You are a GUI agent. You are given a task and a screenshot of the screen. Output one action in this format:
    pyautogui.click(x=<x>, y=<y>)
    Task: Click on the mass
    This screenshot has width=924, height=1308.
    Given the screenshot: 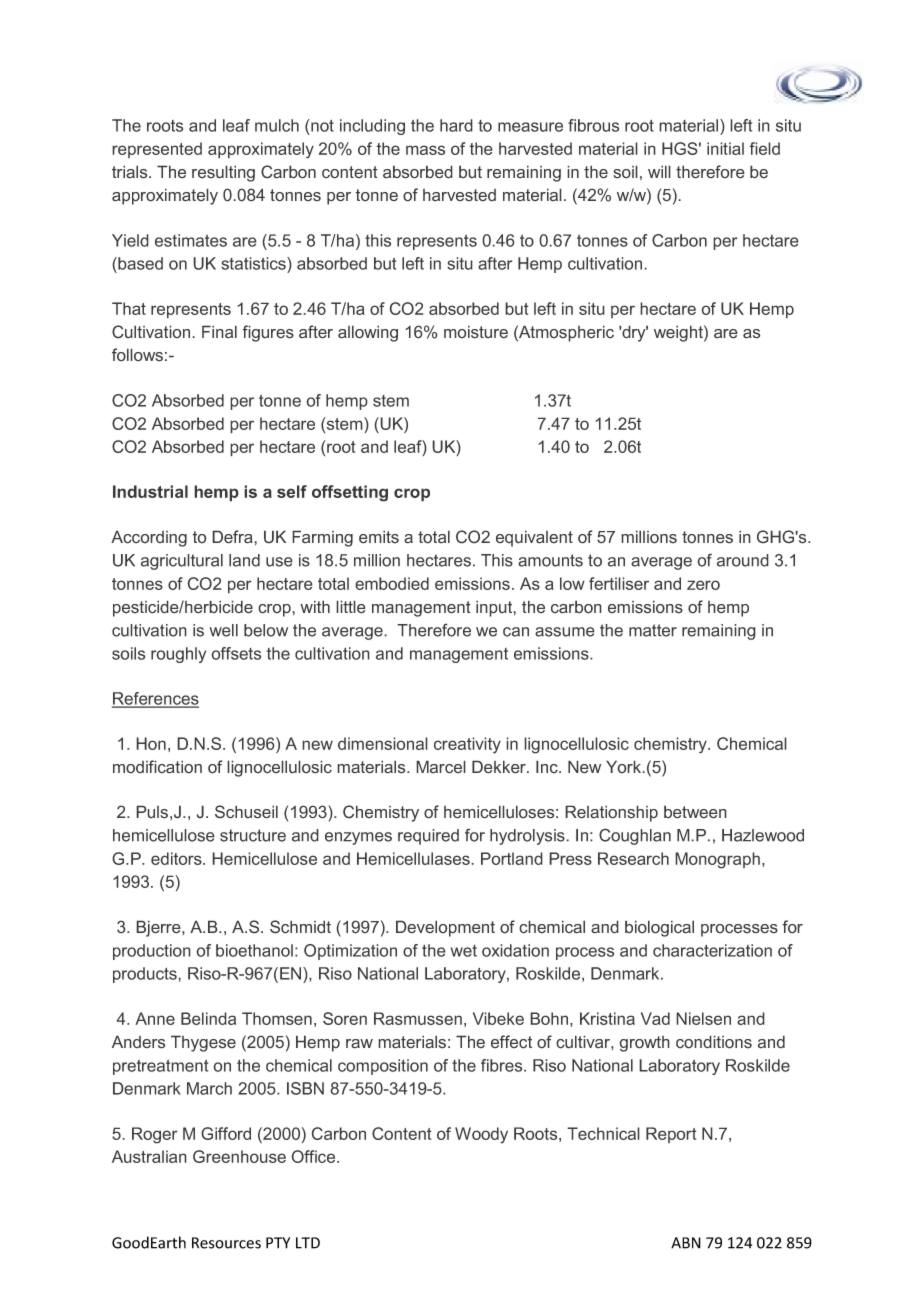 What is the action you would take?
    pyautogui.click(x=425, y=150)
